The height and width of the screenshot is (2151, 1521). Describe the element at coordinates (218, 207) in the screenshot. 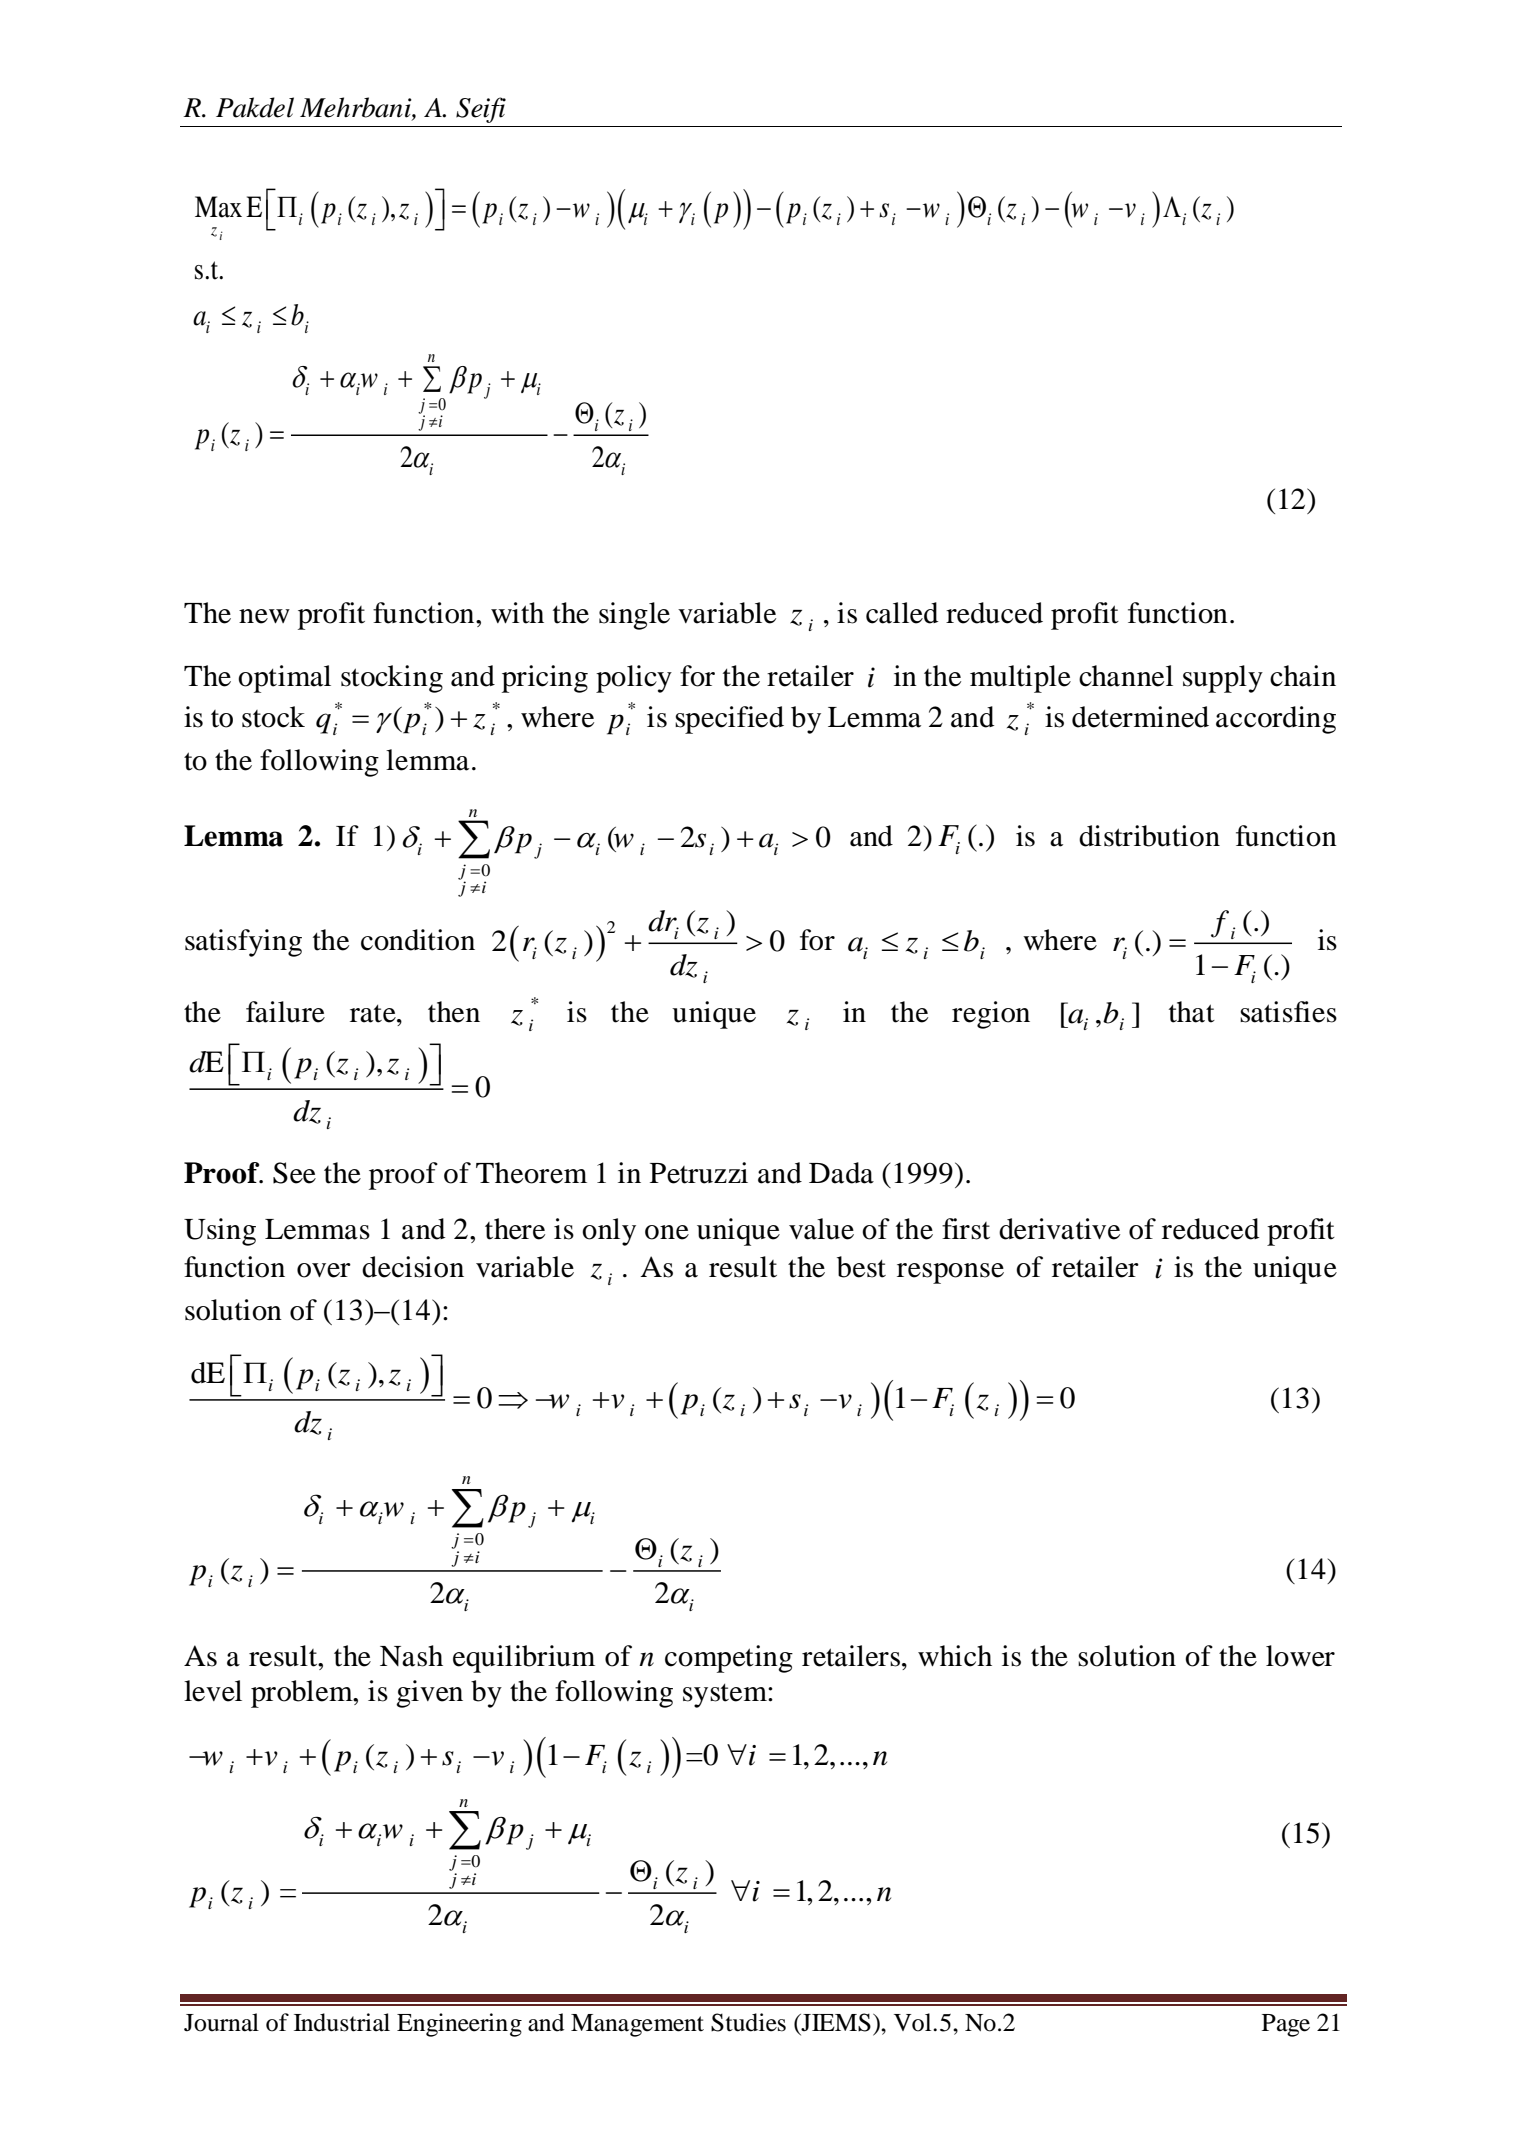

I see `Max` at that location.
